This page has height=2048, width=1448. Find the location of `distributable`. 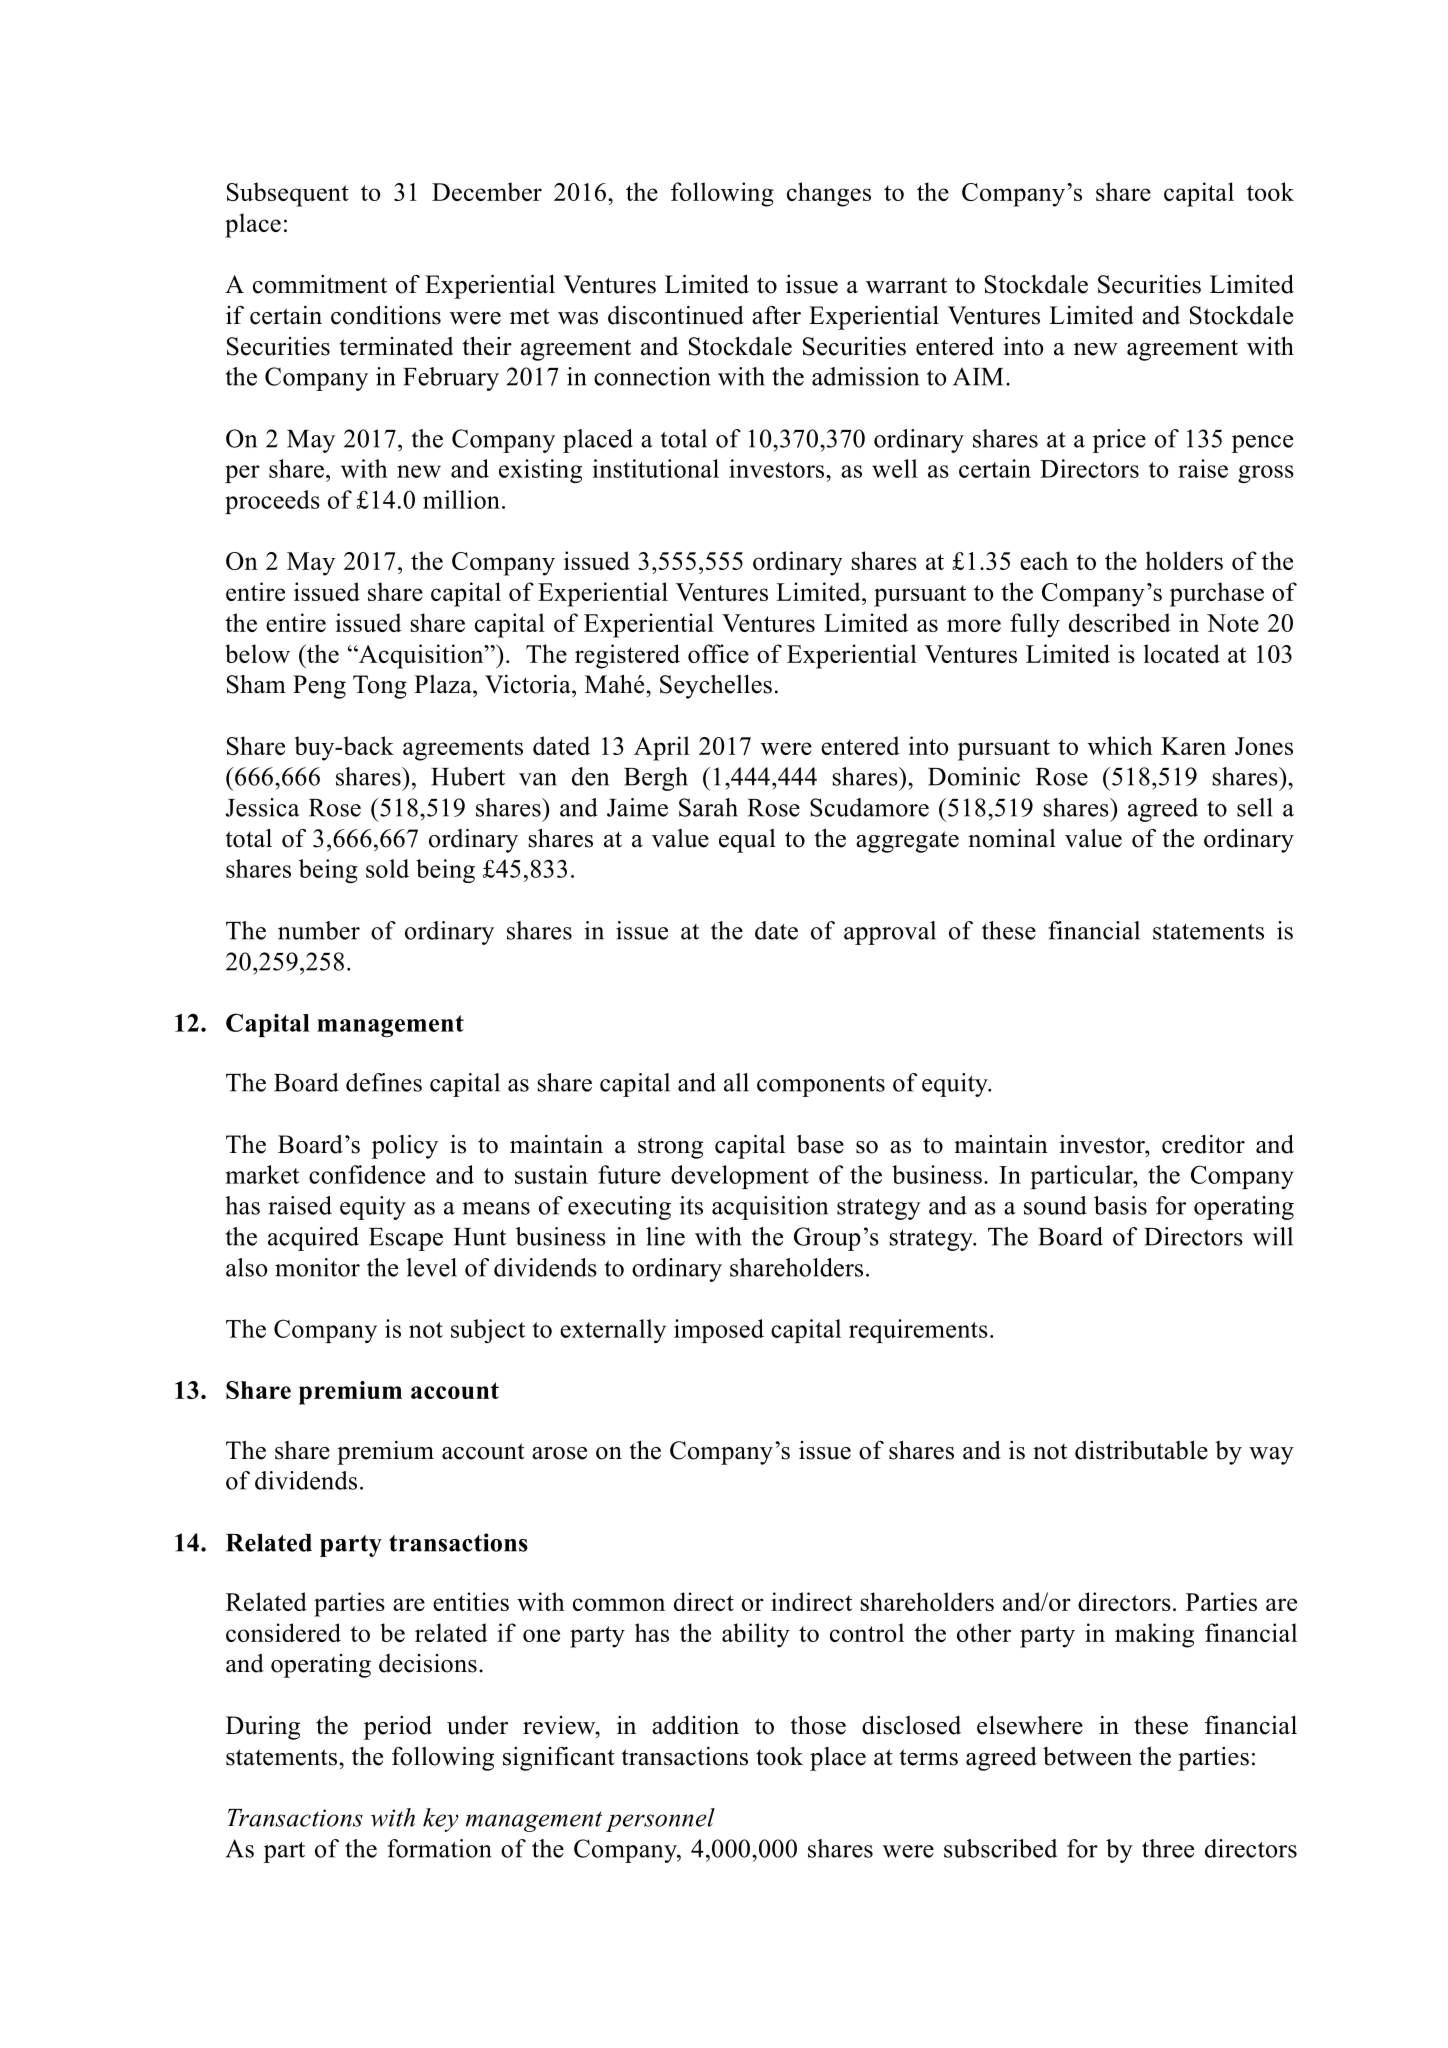

distributable is located at coordinates (1141, 1450).
